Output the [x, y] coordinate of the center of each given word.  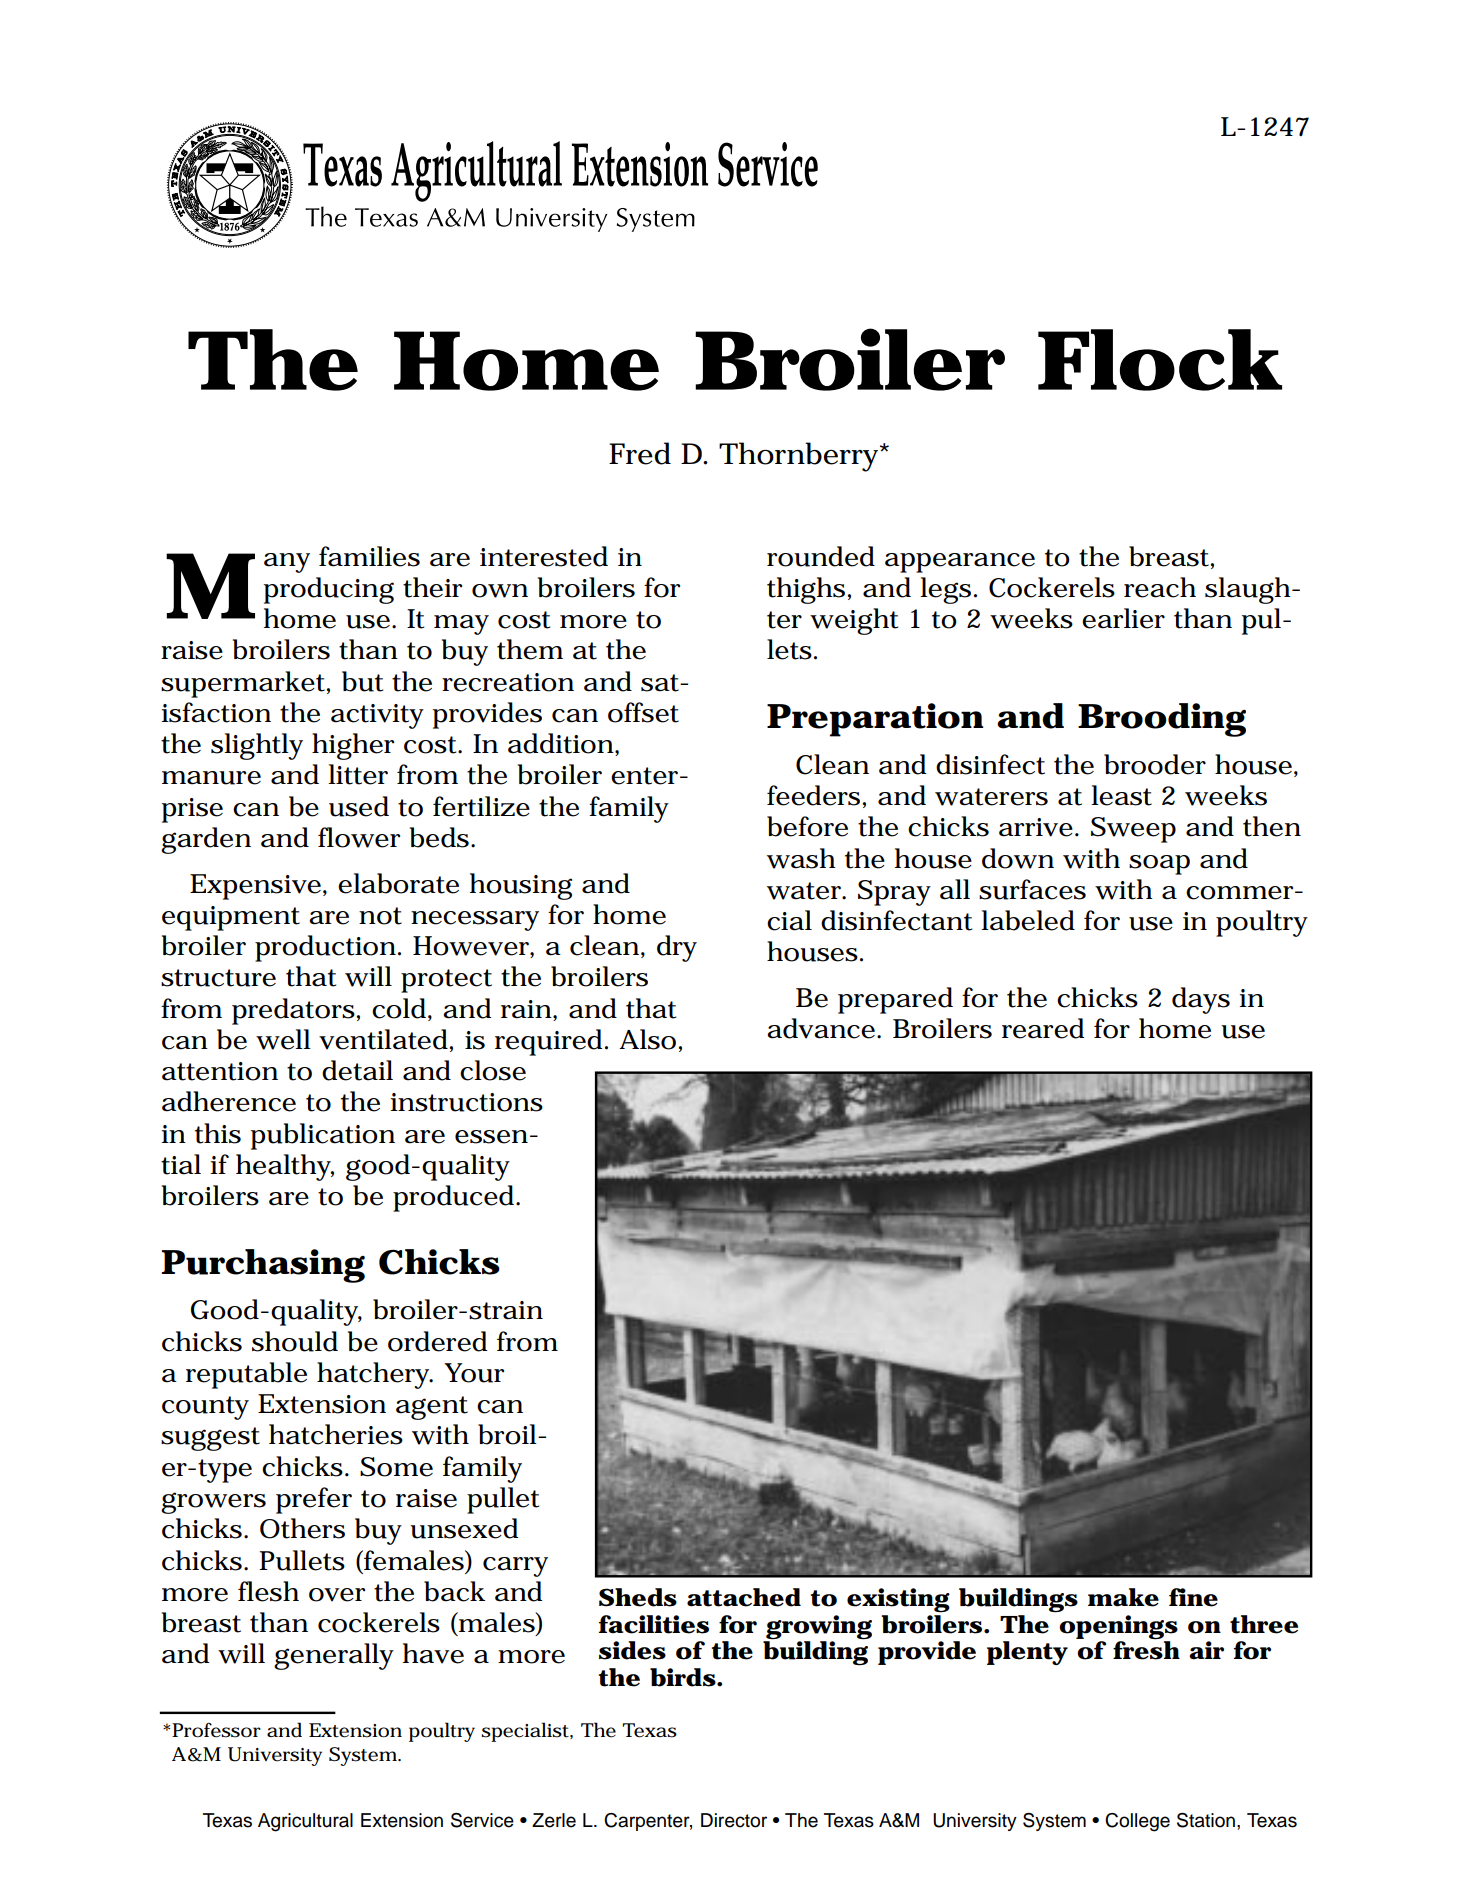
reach [1160, 587]
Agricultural [305, 1822]
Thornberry [798, 457]
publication [323, 1136]
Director [734, 1820]
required [548, 1042]
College [1137, 1822]
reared [1043, 1028]
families [369, 556]
